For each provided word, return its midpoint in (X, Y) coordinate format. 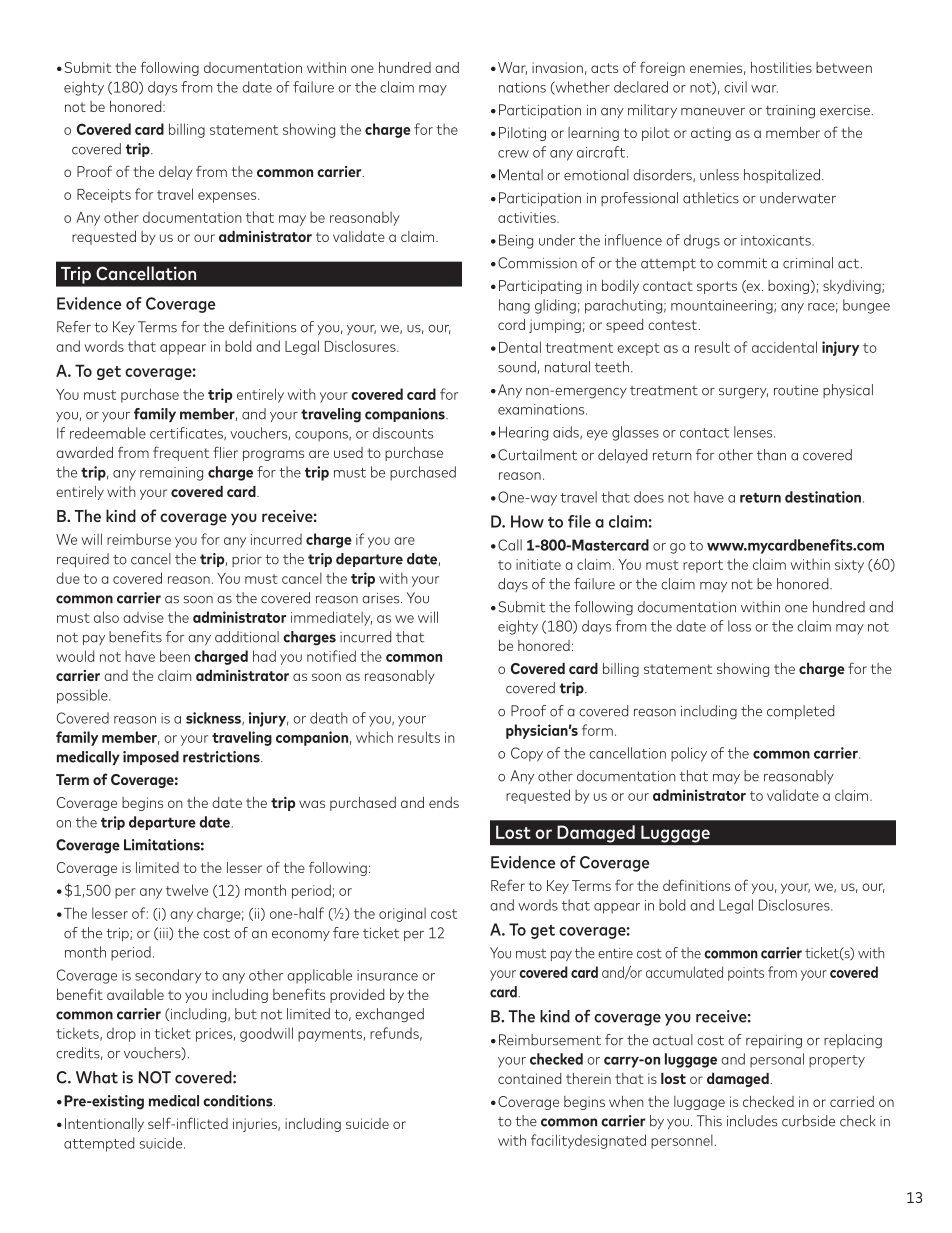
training (790, 112)
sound (517, 367)
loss (739, 626)
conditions (239, 1101)
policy (689, 754)
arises (382, 598)
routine (796, 390)
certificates (187, 433)
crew (513, 154)
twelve (187, 890)
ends (444, 802)
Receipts (104, 196)
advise (143, 617)
